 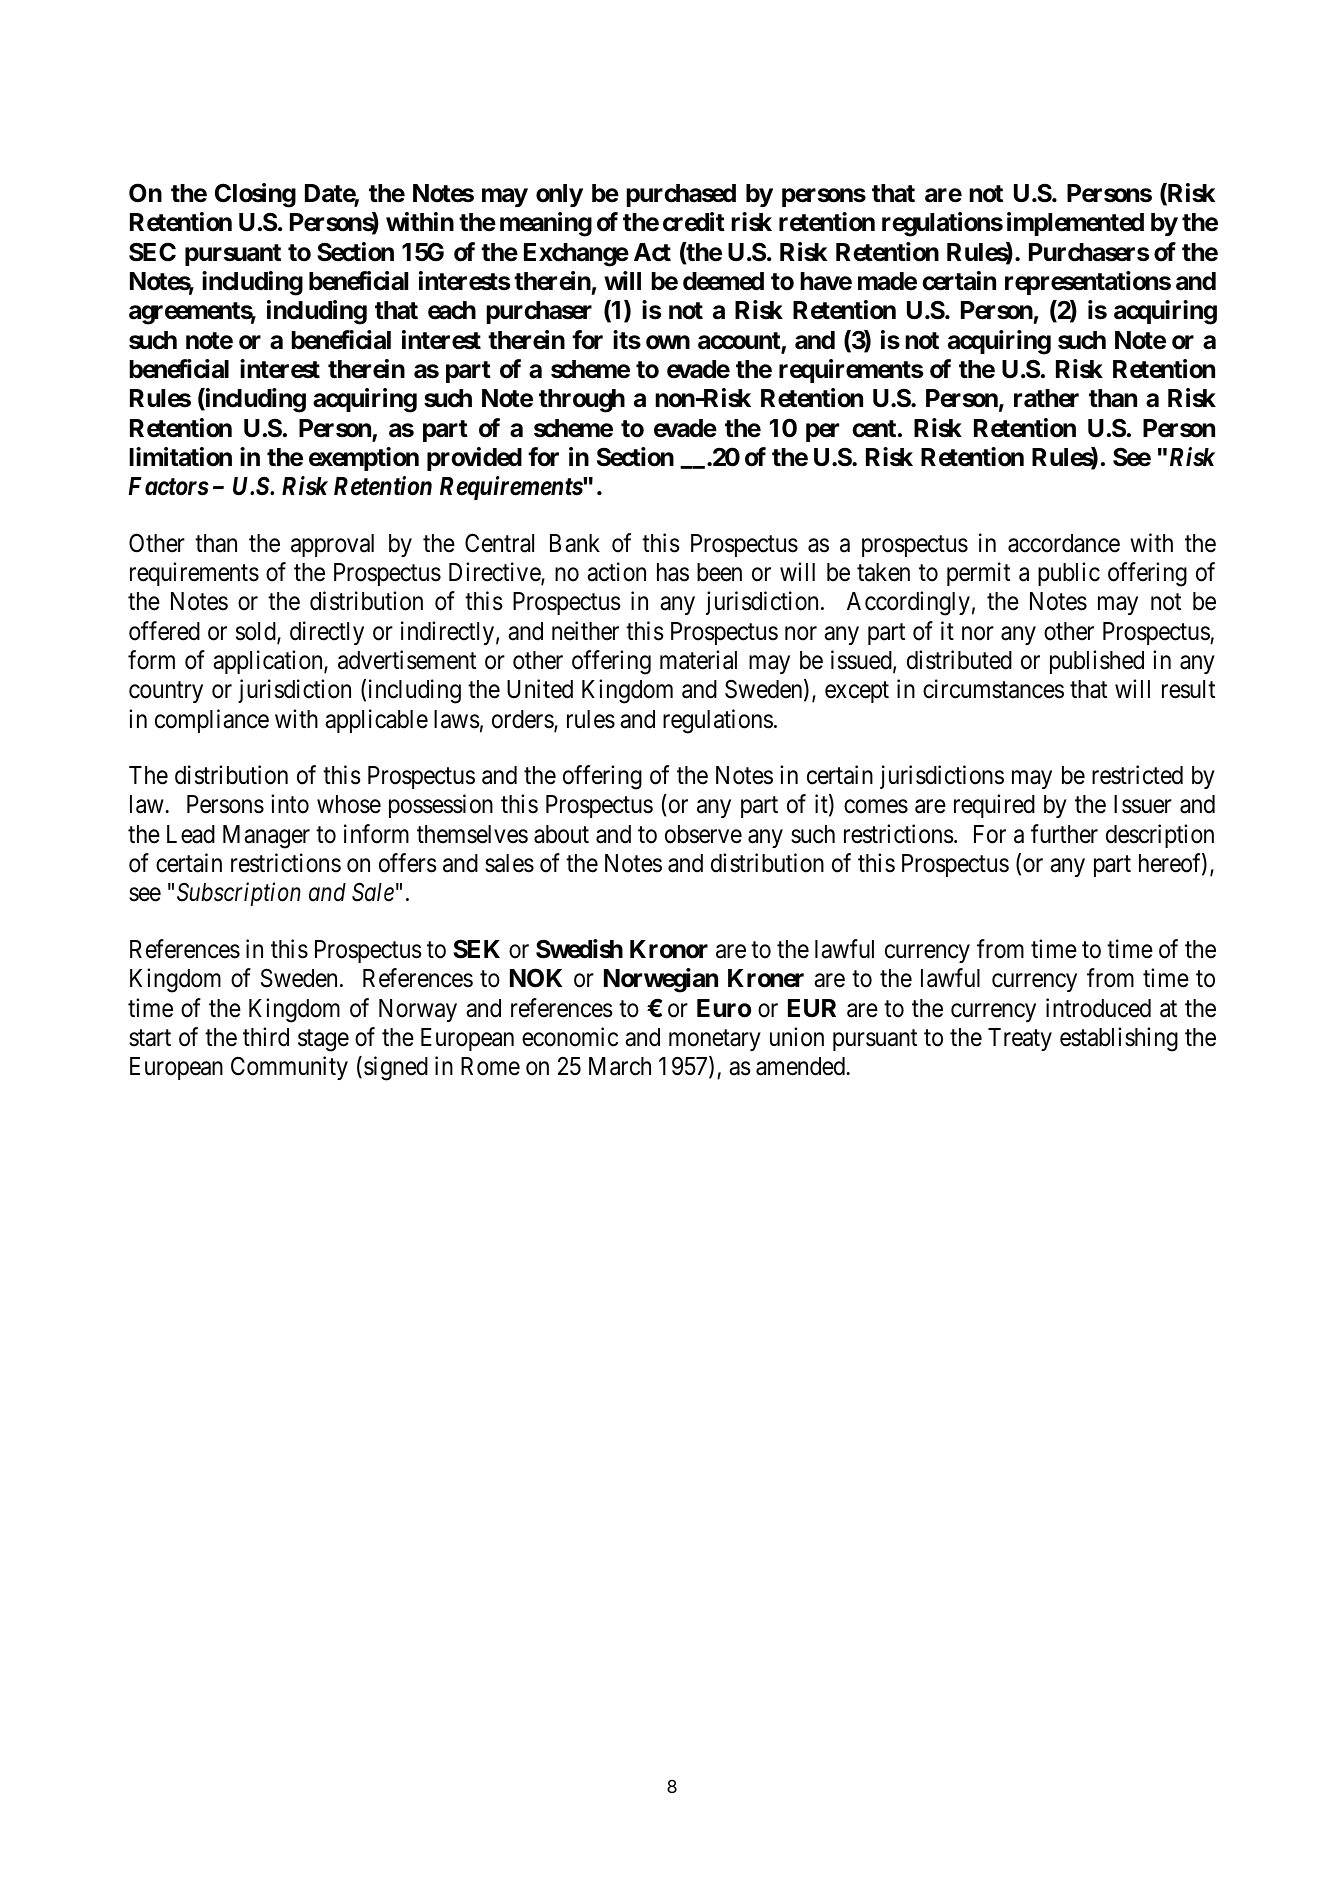 What do you see at coordinates (715, 1040) in the document?
I see `monetary` at bounding box center [715, 1040].
